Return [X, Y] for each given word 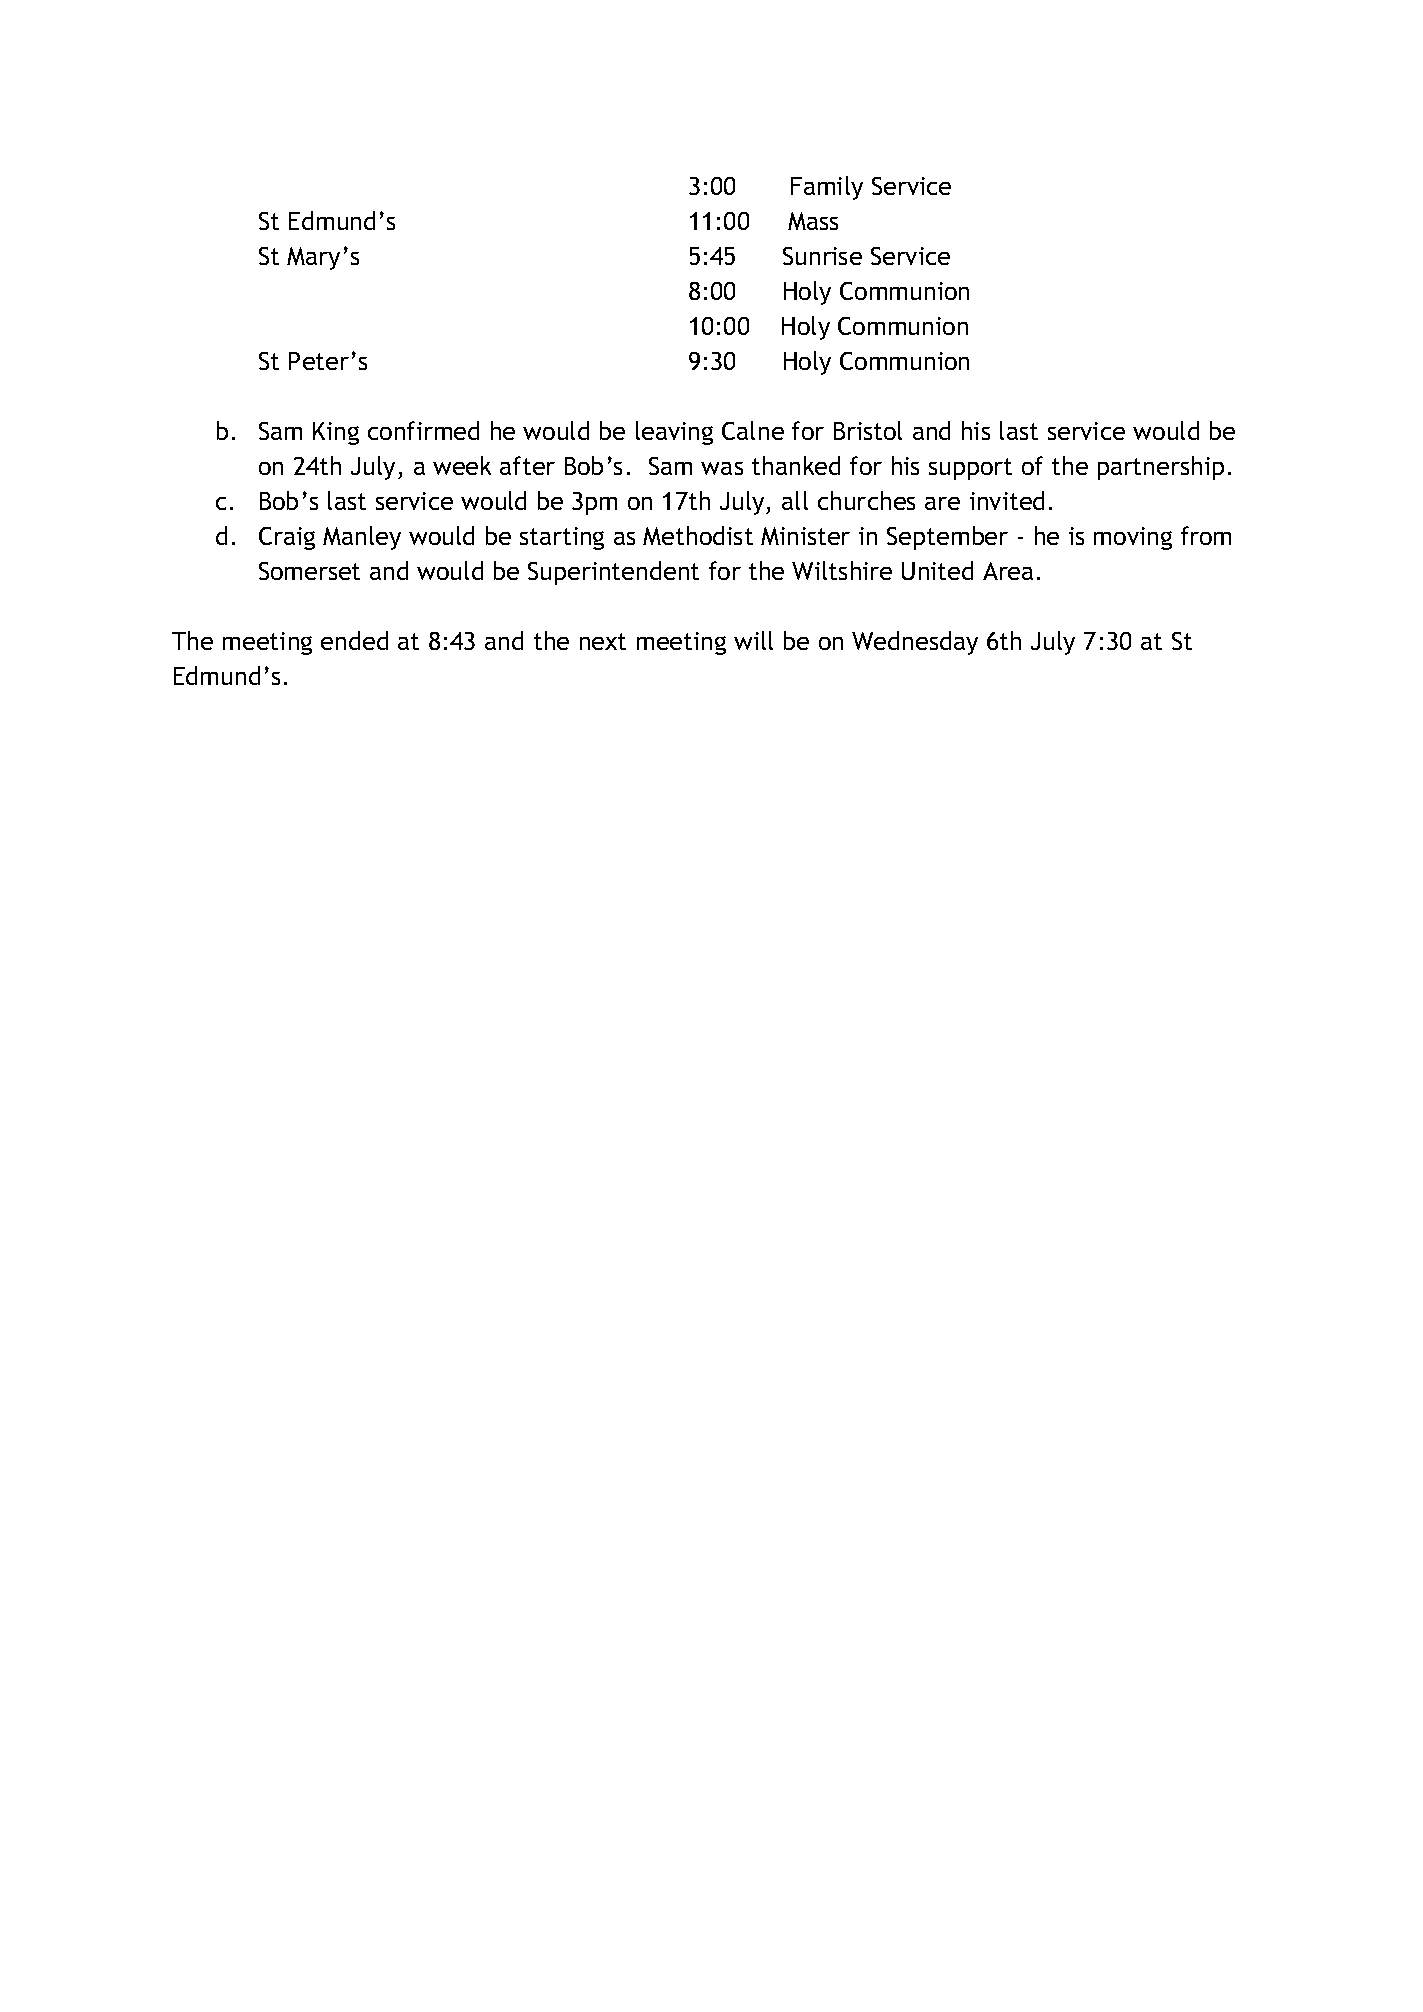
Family [827, 188]
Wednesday [915, 643]
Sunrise [822, 256]
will [753, 640]
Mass [813, 221]
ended [354, 640]
